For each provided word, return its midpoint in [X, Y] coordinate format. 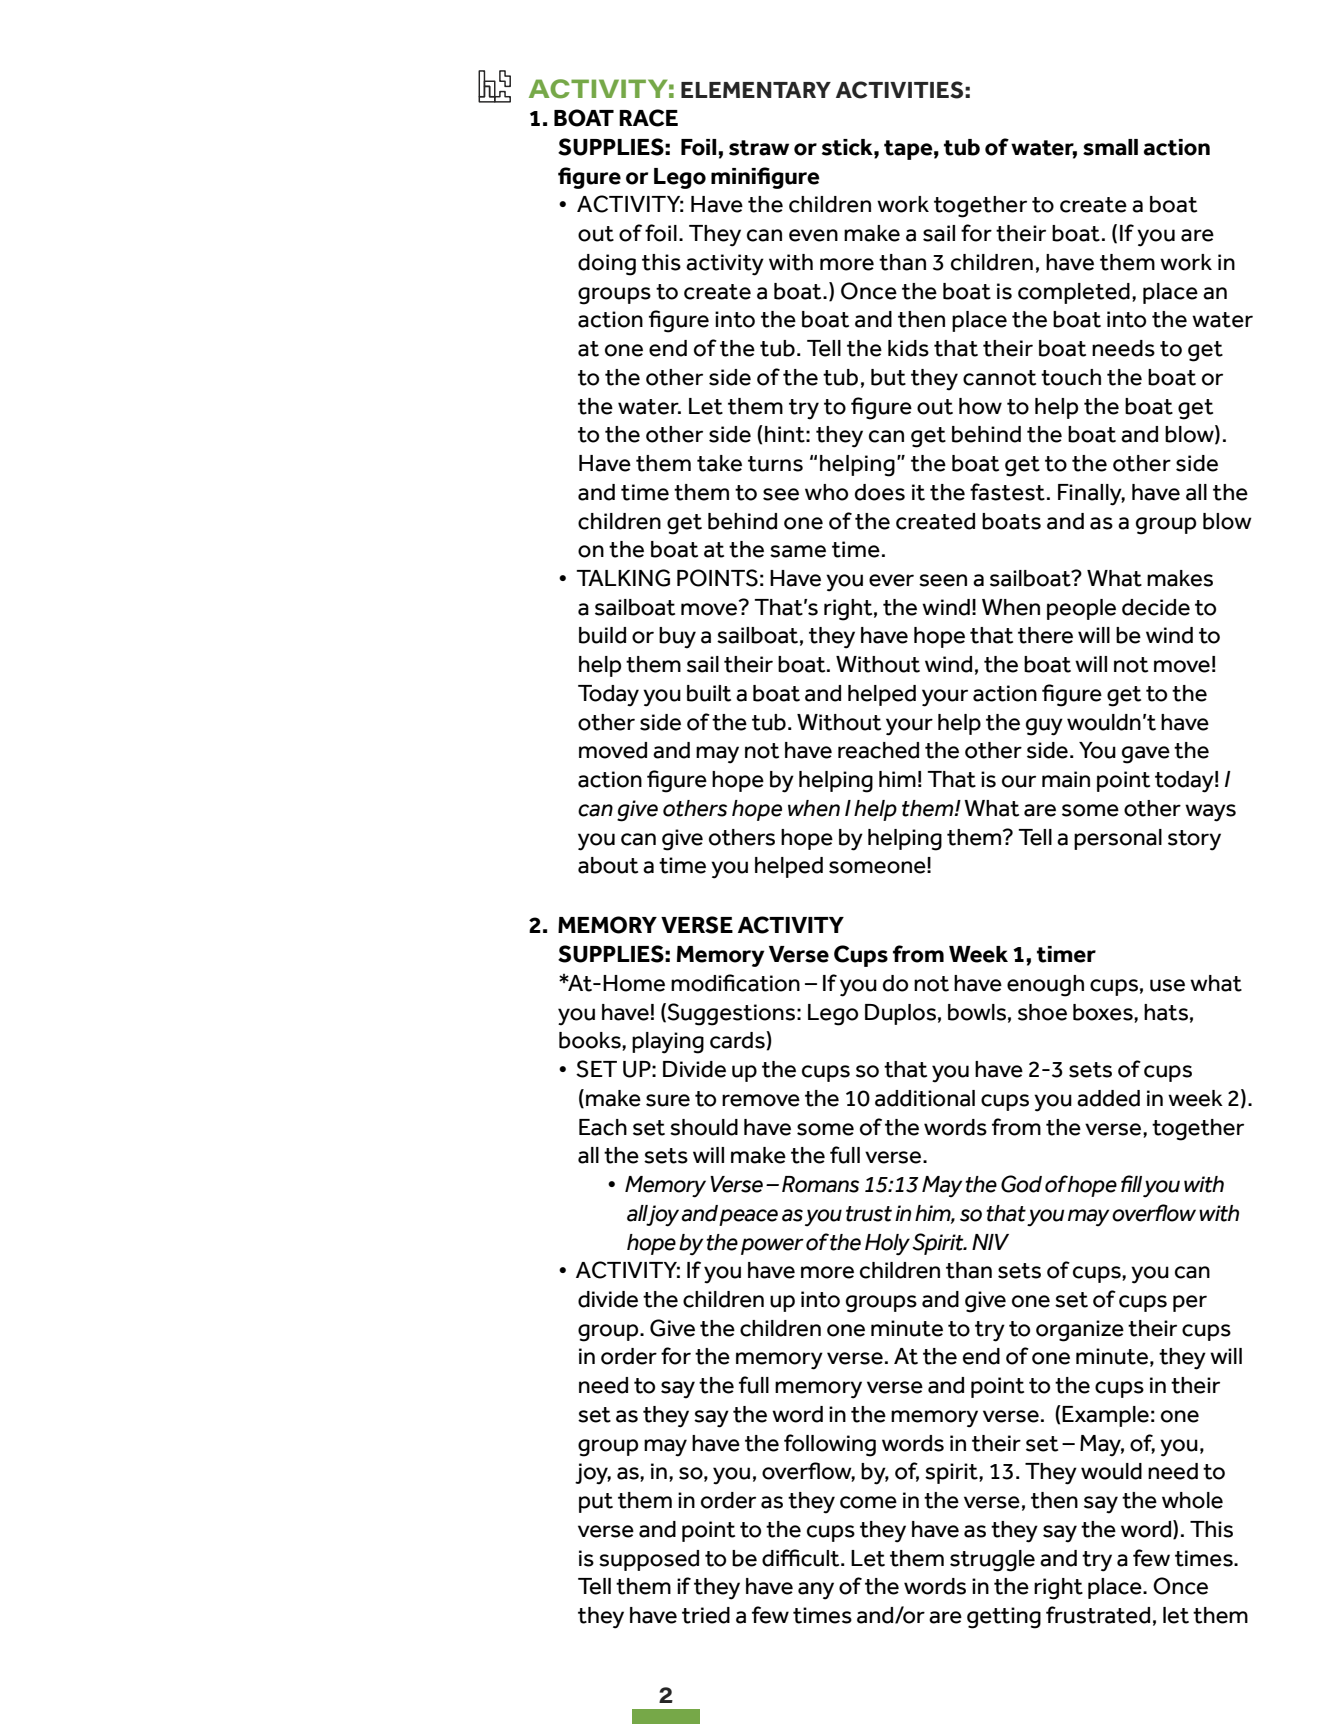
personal [1118, 839]
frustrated [1098, 1615]
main [1066, 779]
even [813, 235]
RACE [648, 118]
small [1110, 147]
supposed [649, 1560]
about [608, 865]
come [868, 1502]
